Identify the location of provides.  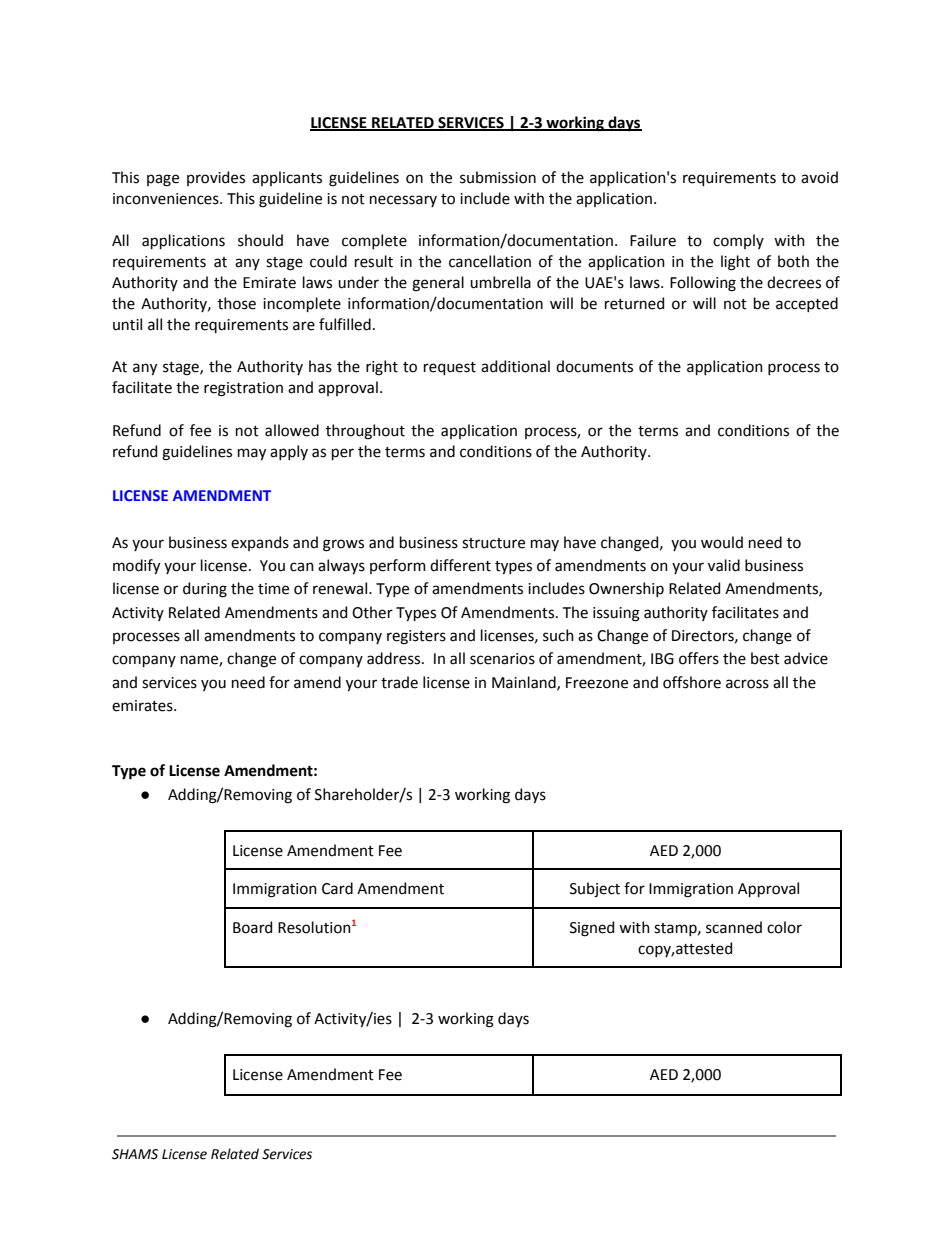
(216, 178).
